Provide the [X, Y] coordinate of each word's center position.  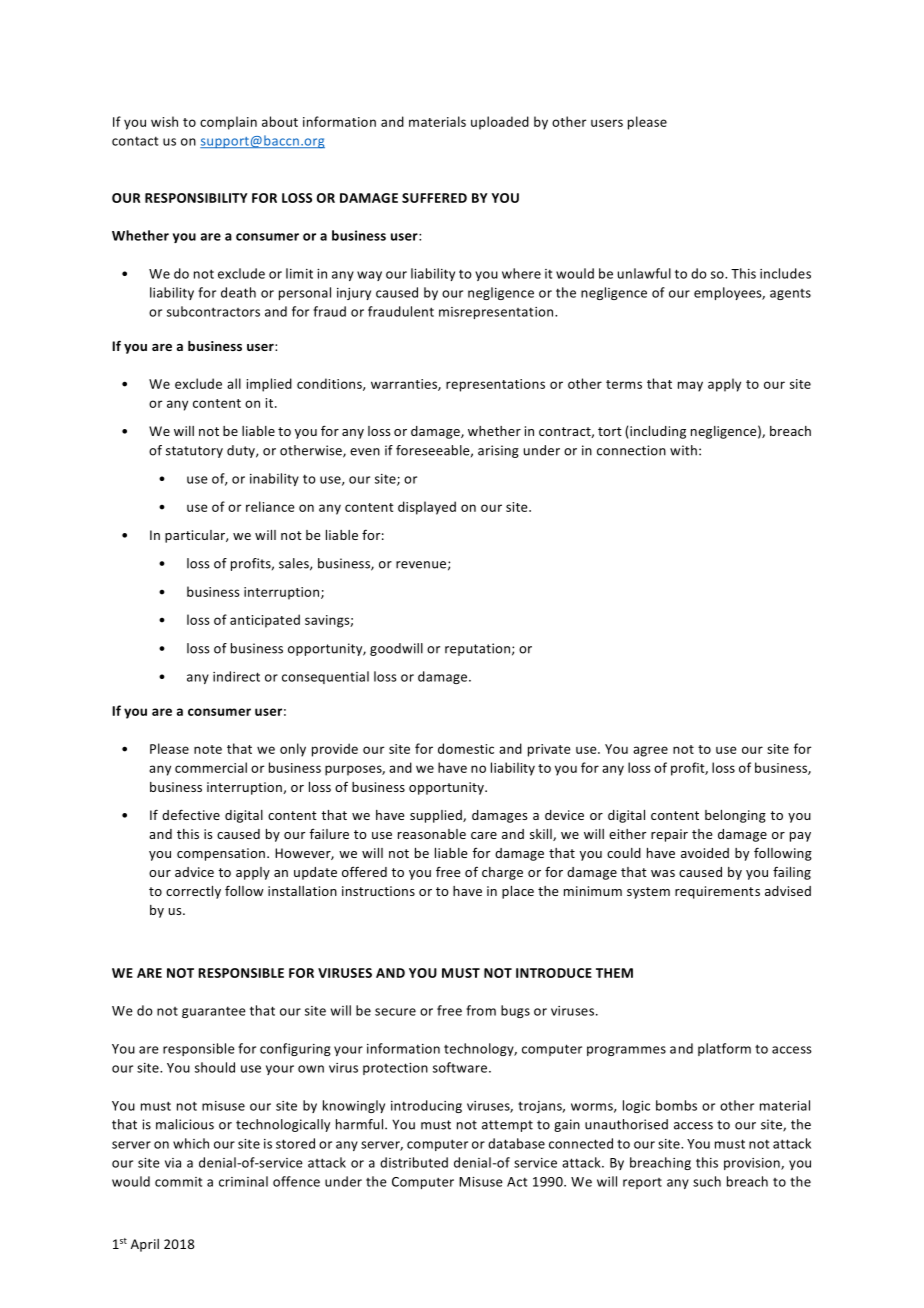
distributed [414, 1162]
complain [228, 123]
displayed [427, 508]
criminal [243, 1181]
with [683, 450]
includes [785, 273]
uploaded [500, 123]
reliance [270, 506]
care [484, 835]
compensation [222, 854]
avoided [705, 853]
